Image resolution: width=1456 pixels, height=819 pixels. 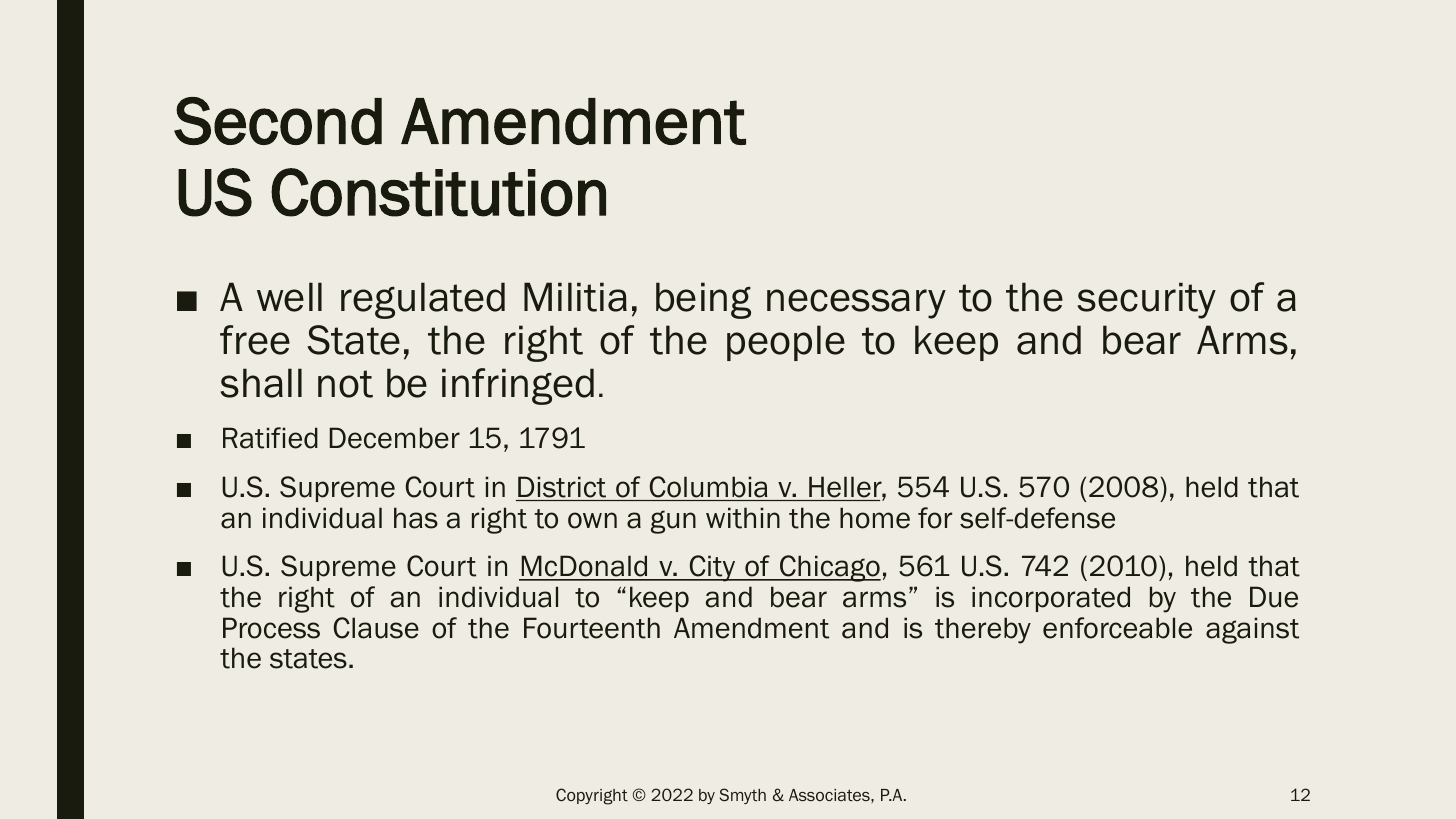 I want to click on regulated, so click(x=423, y=300).
